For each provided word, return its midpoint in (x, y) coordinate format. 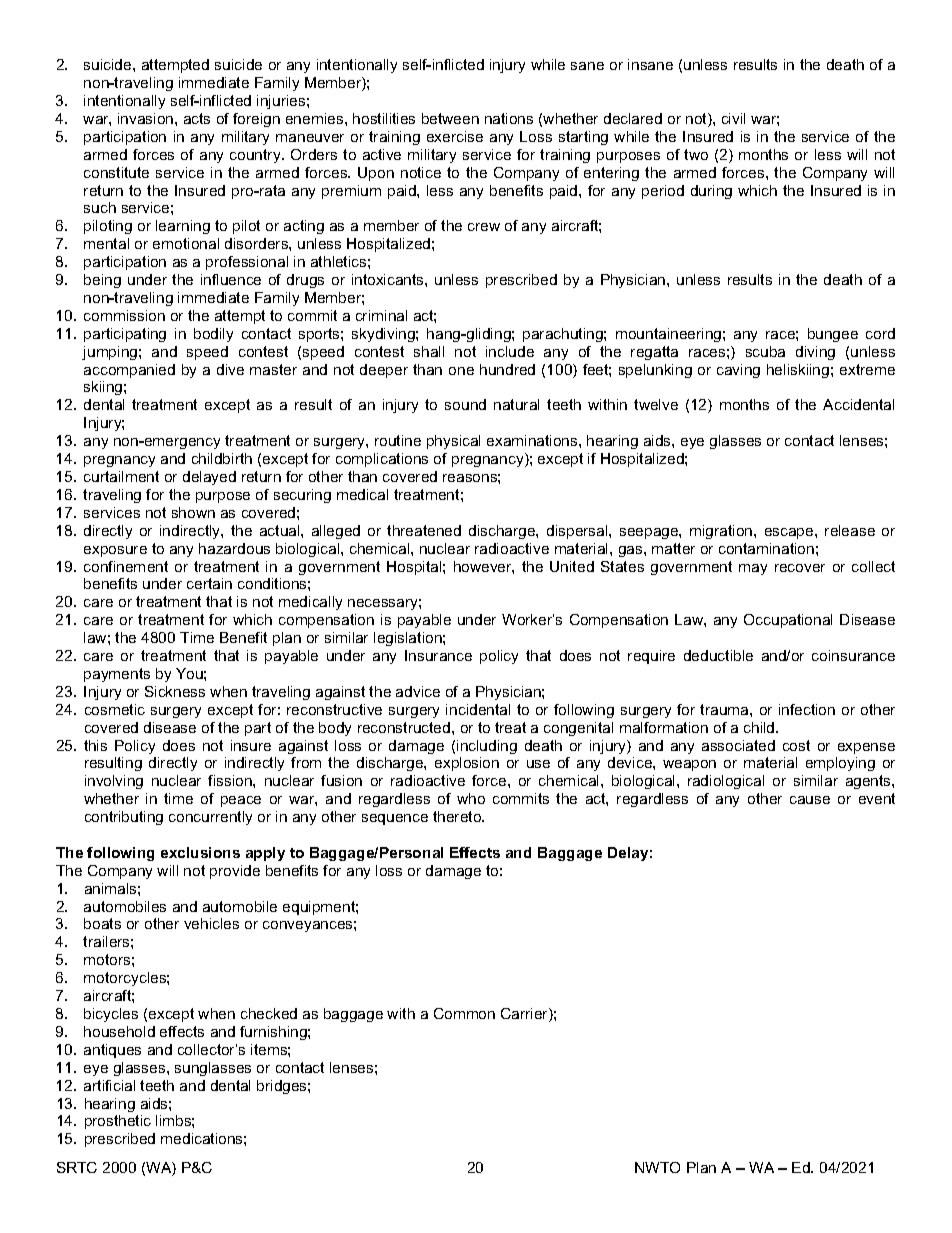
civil (733, 118)
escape (790, 533)
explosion (467, 764)
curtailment (121, 476)
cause (810, 800)
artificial (109, 1085)
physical (453, 442)
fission (231, 780)
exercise (455, 136)
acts (197, 118)
